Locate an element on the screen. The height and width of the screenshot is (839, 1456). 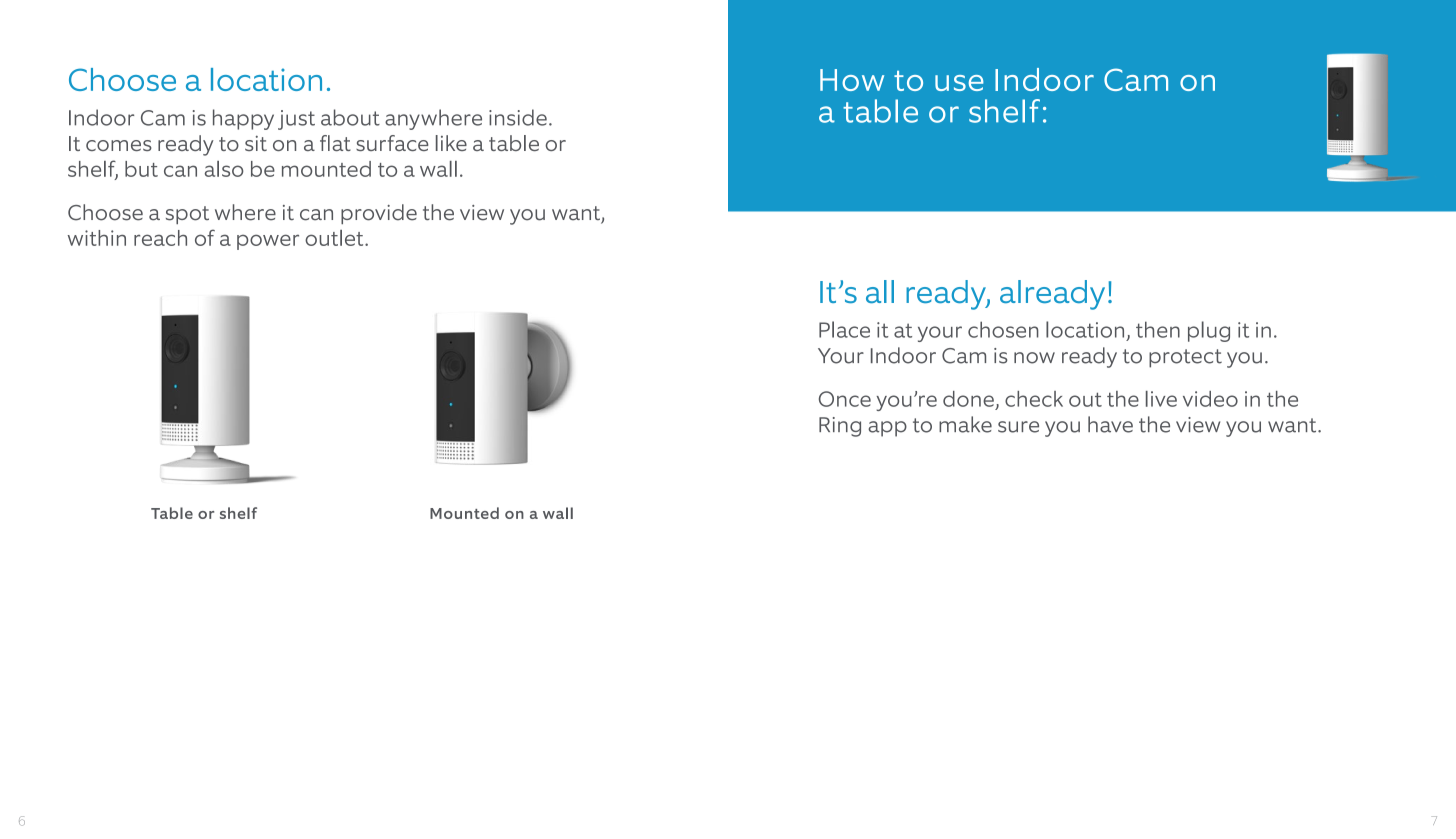
happy is located at coordinates (243, 119).
